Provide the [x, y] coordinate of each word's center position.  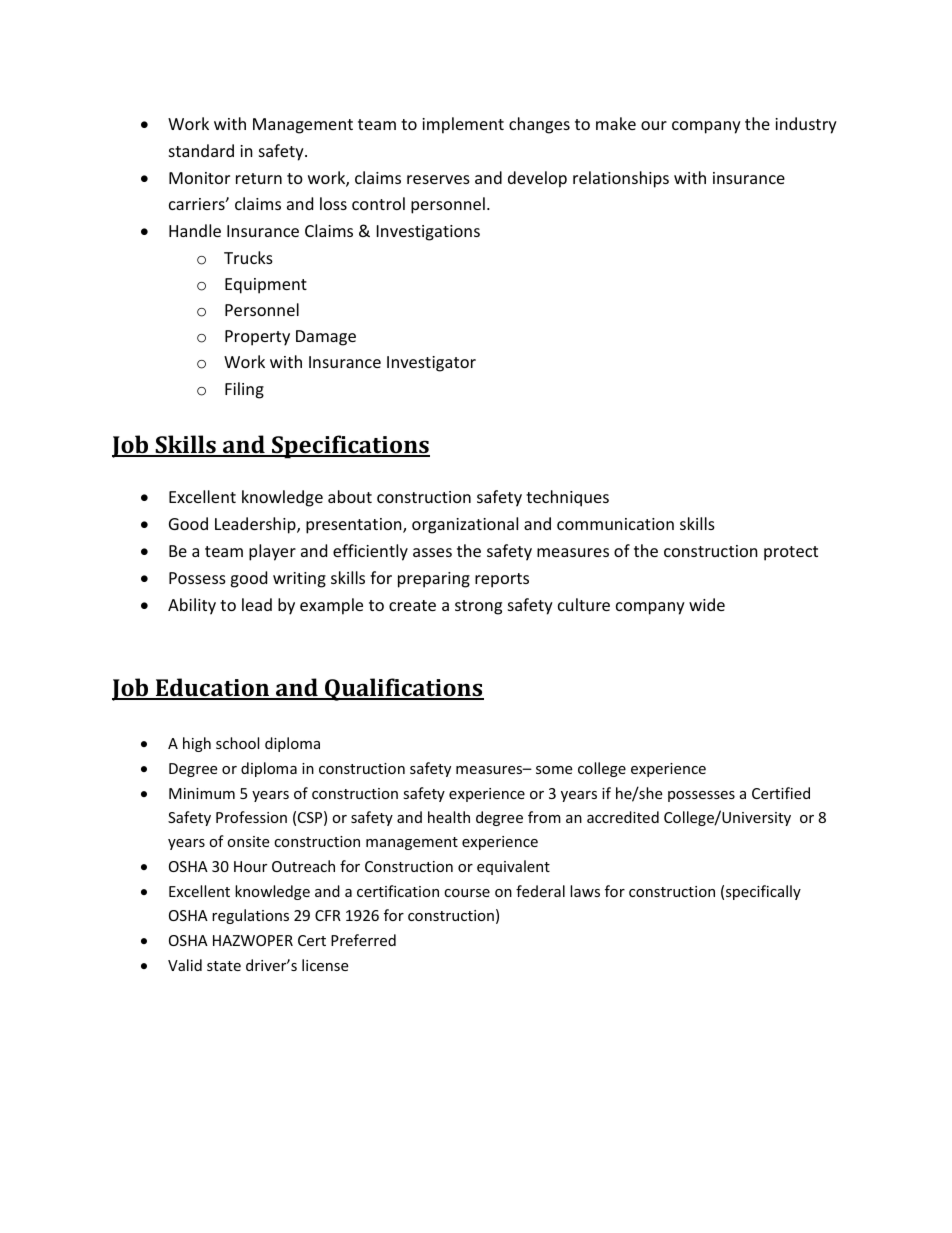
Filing [244, 390]
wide [707, 604]
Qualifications [403, 689]
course [467, 893]
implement [463, 125]
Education [212, 688]
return [259, 178]
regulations [250, 916]
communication [615, 524]
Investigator [431, 364]
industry [806, 125]
